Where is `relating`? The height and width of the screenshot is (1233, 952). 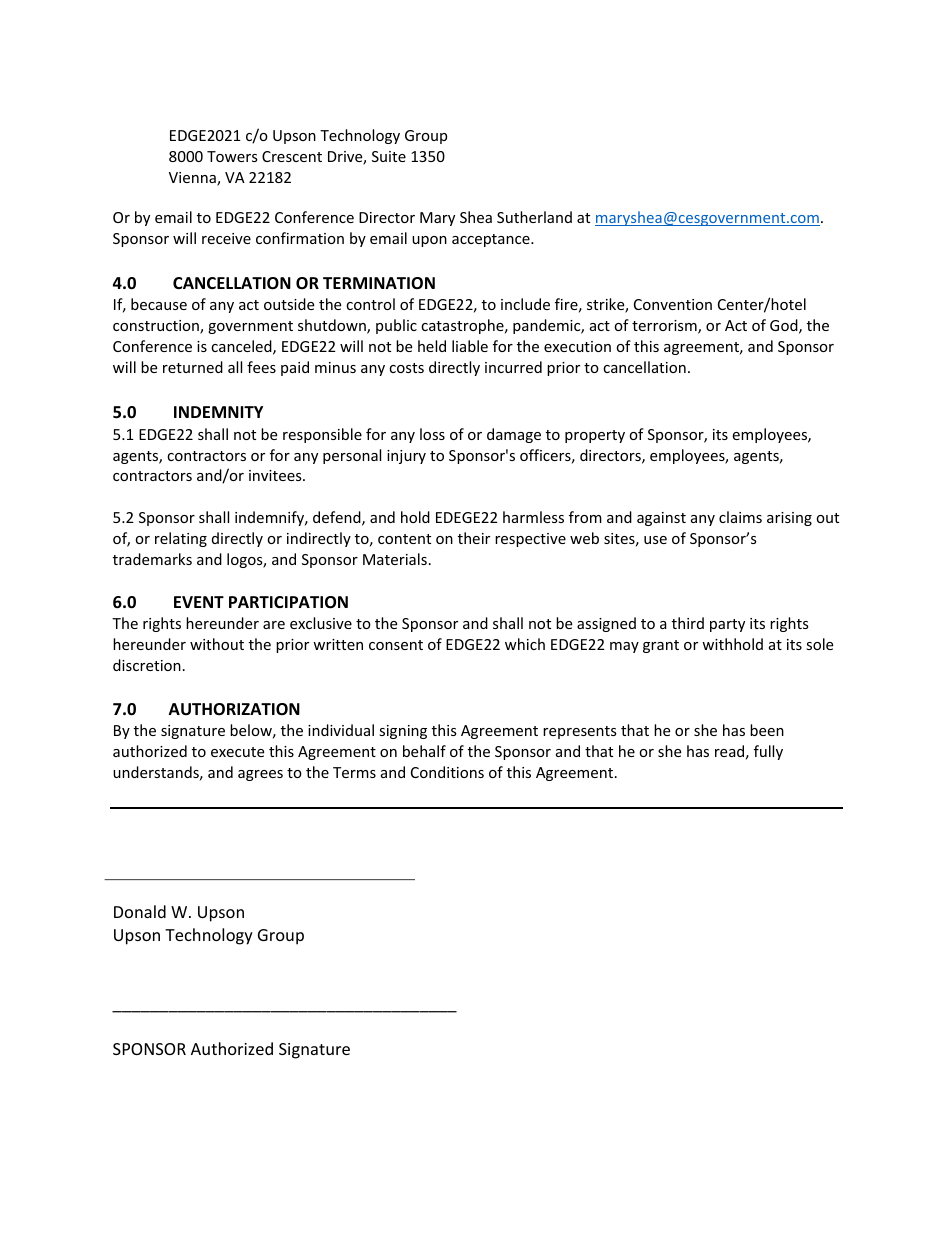
relating is located at coordinates (181, 539).
